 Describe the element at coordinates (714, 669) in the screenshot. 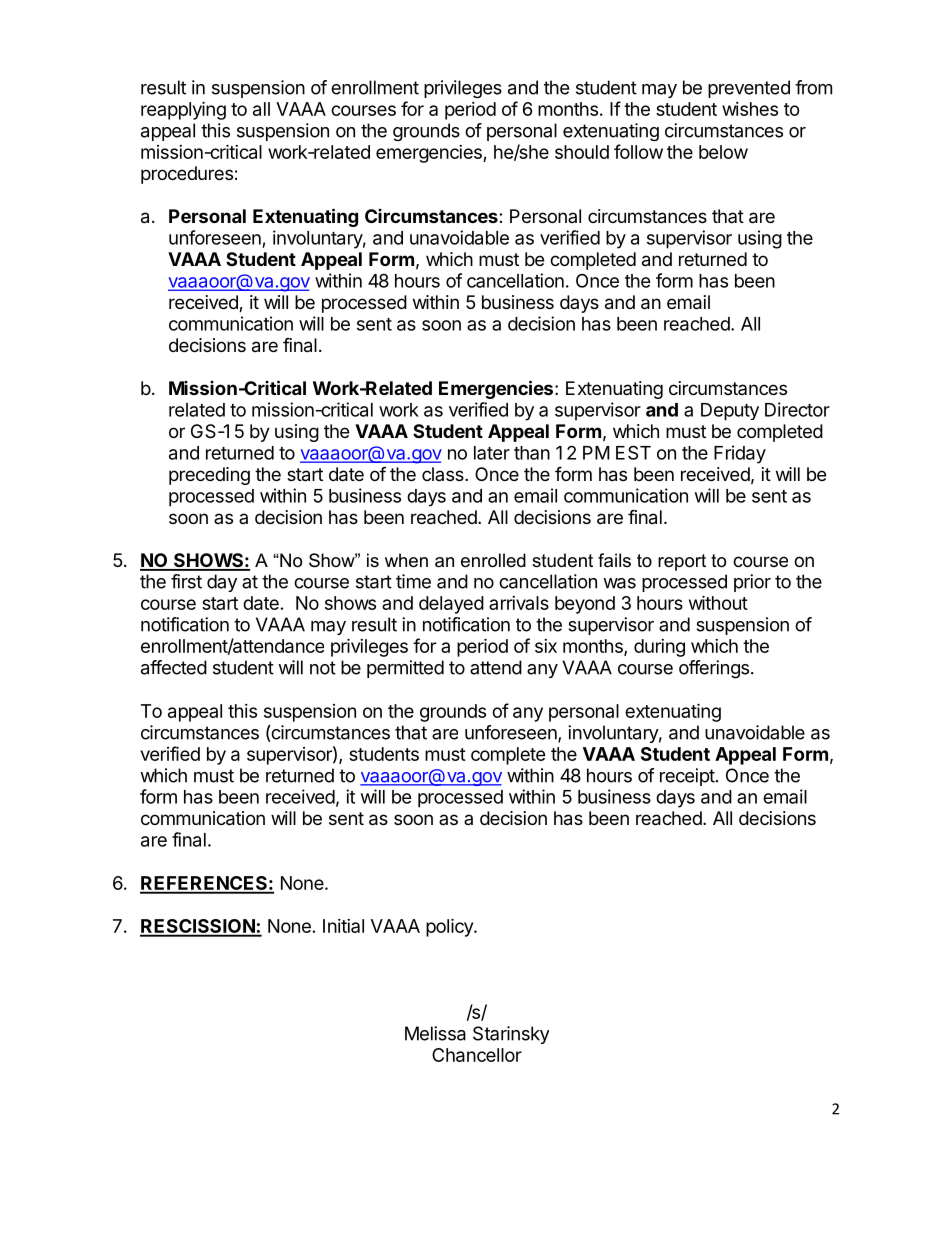

I see `offerings` at that location.
